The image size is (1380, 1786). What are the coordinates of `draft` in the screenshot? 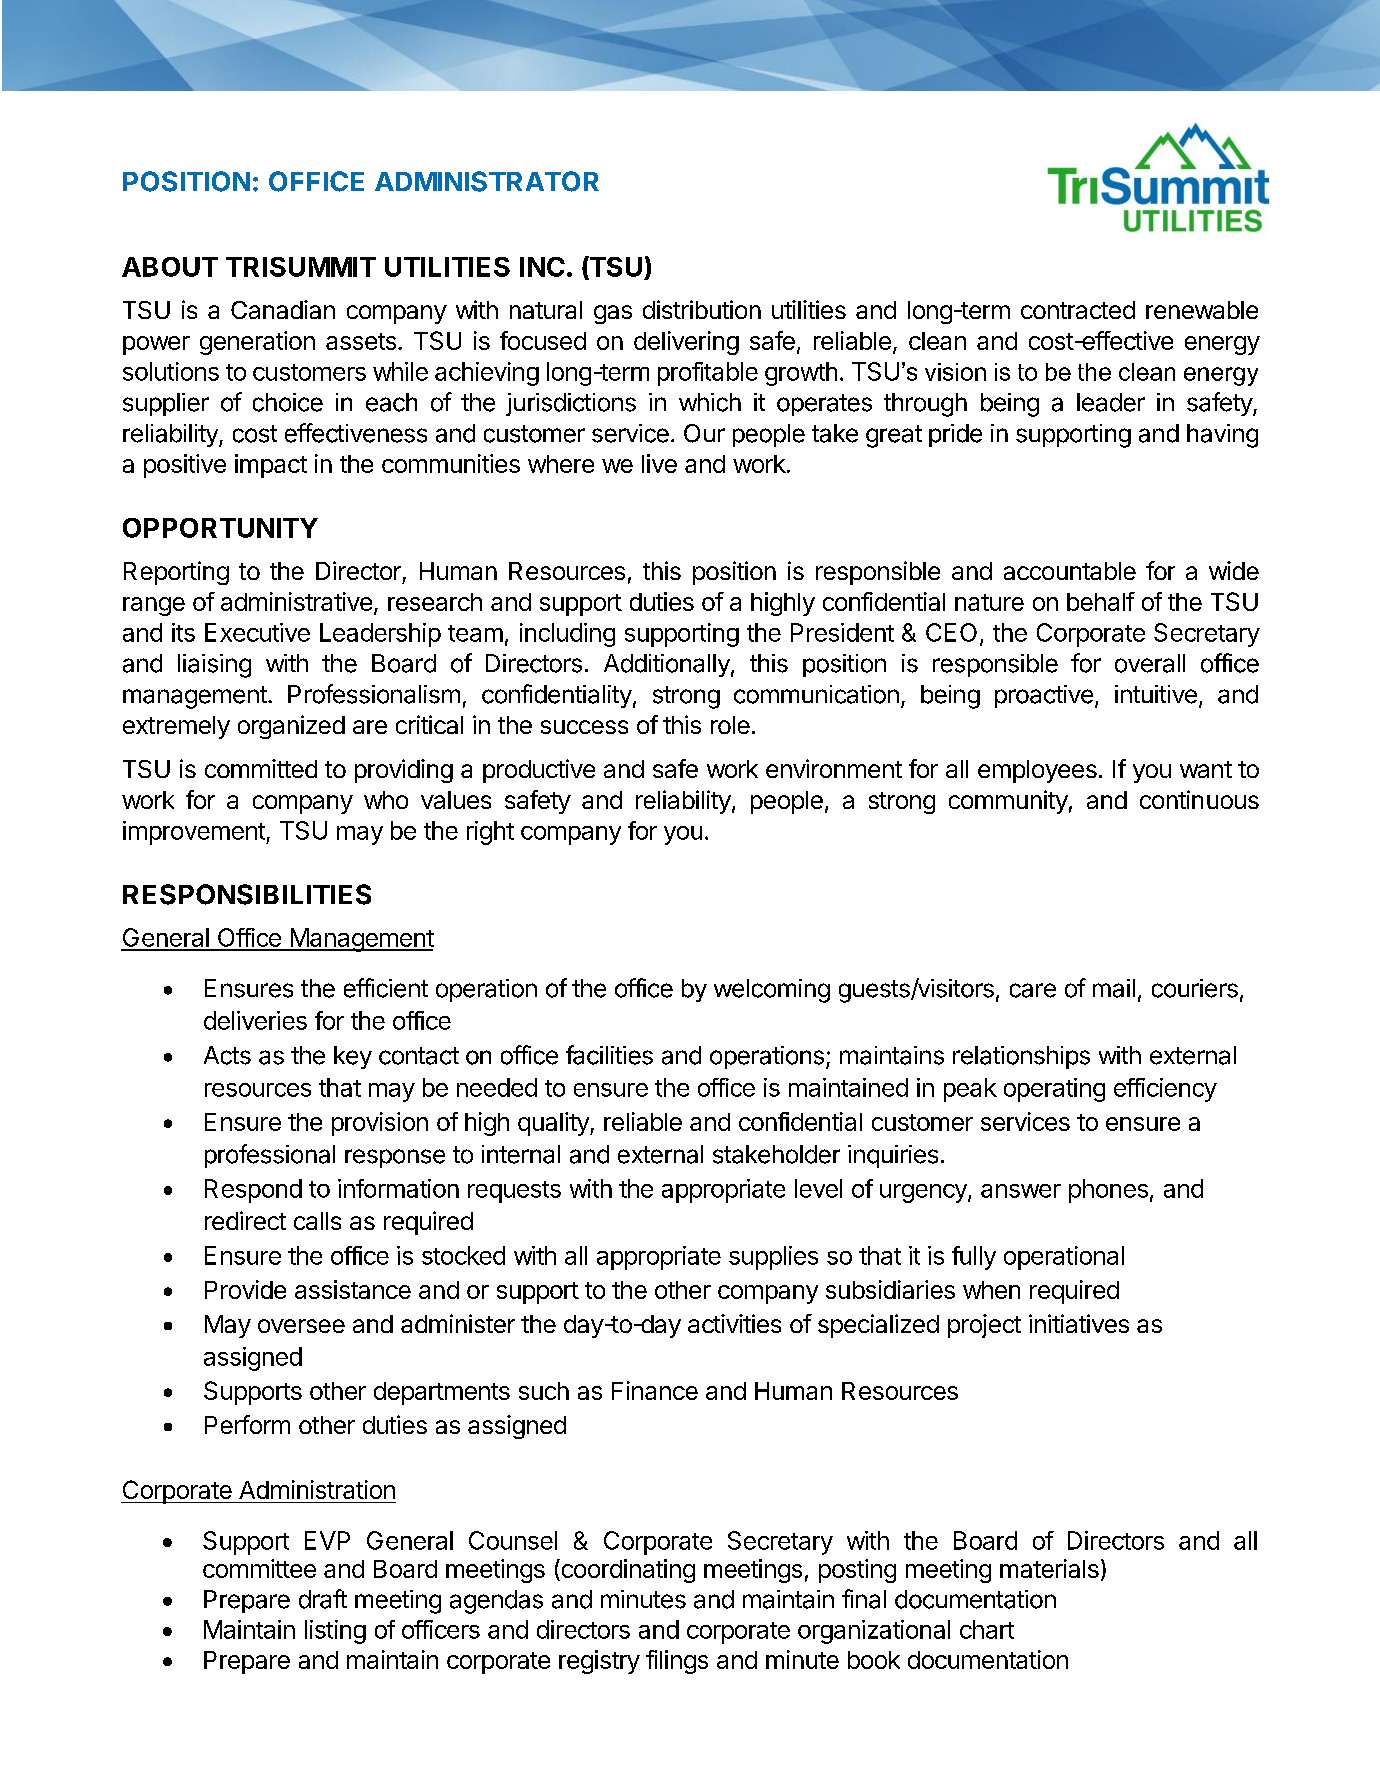 It's located at (323, 1599).
